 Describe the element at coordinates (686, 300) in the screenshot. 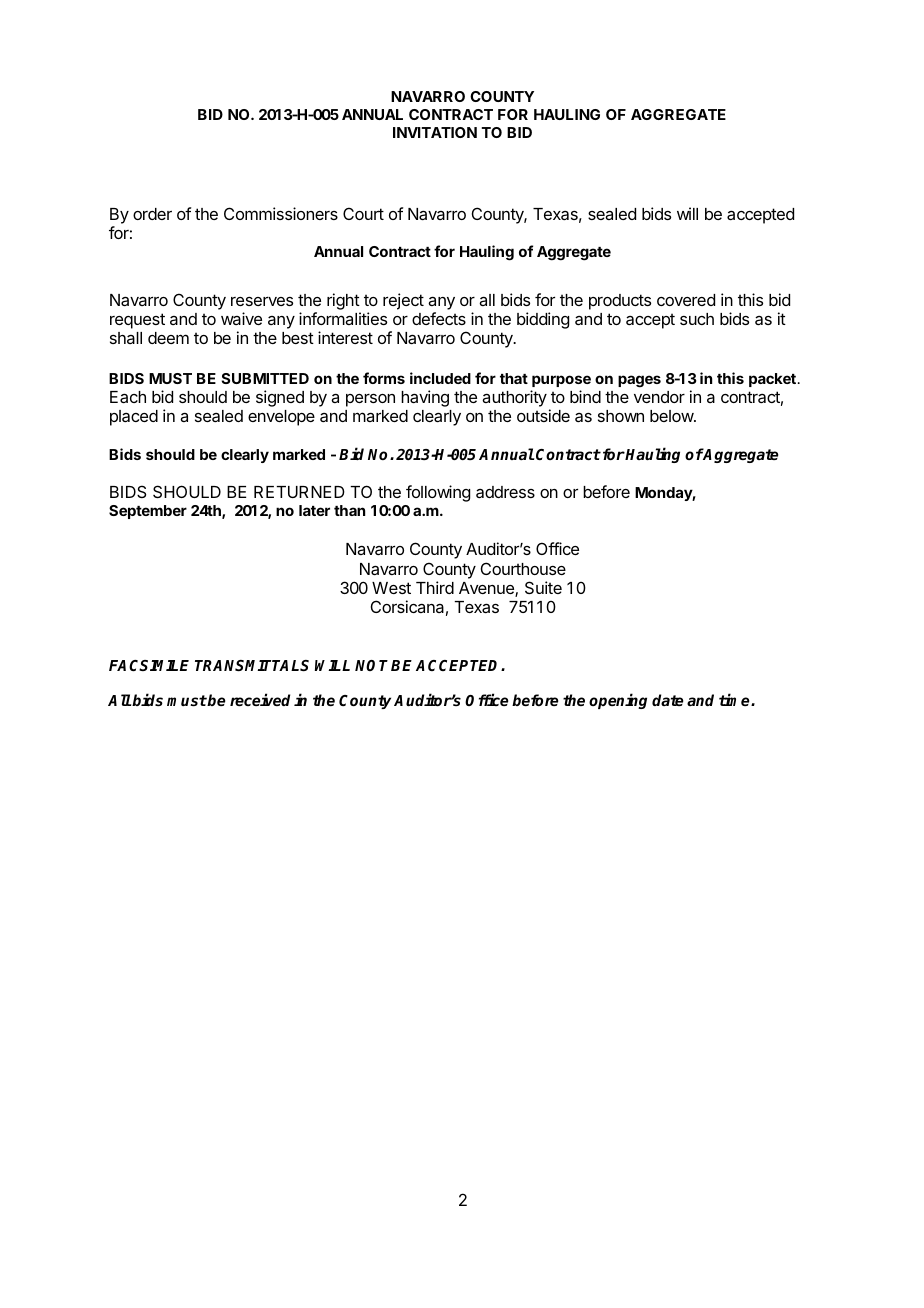

I see `covered` at that location.
